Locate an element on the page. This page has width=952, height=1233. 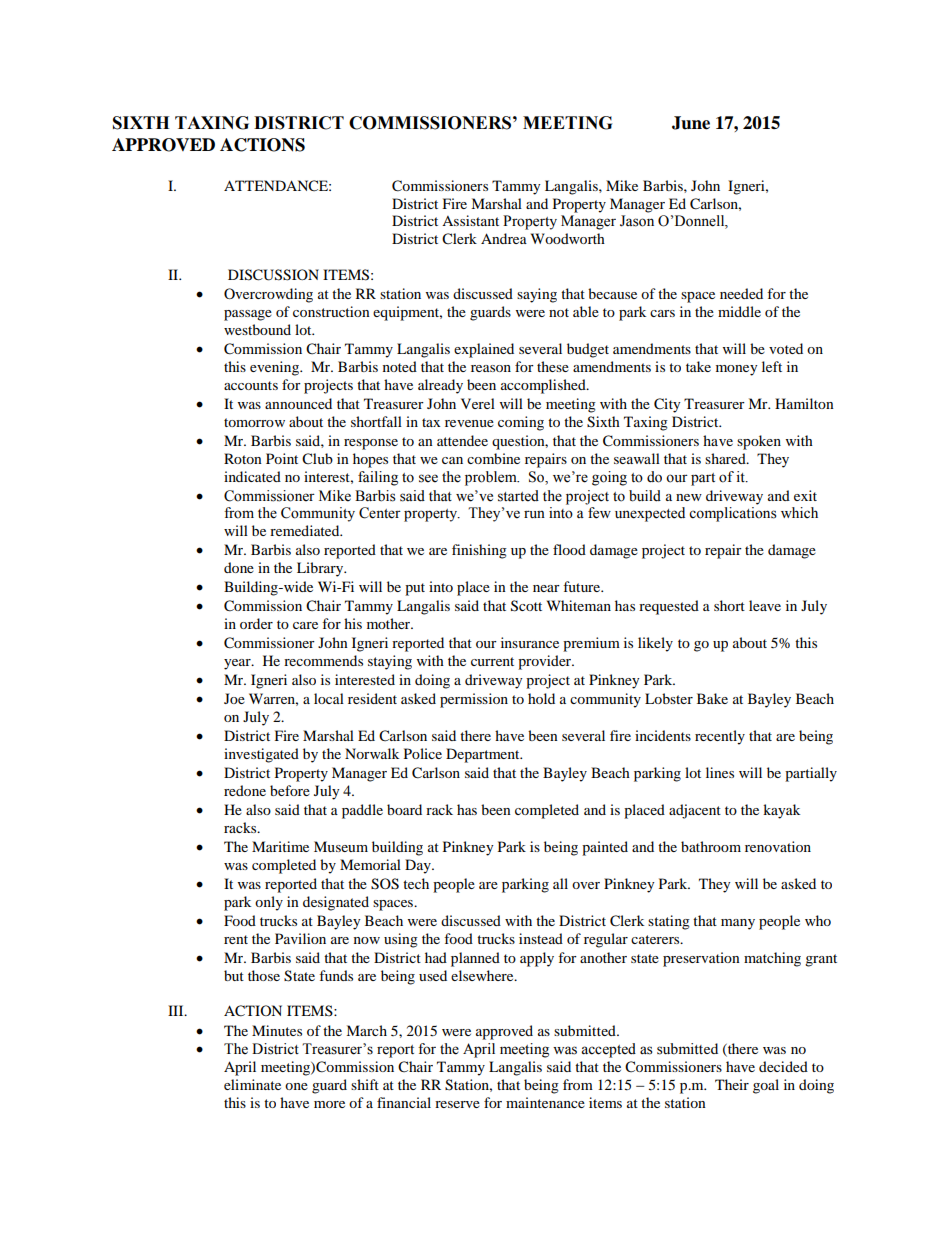
leave is located at coordinates (765, 605).
